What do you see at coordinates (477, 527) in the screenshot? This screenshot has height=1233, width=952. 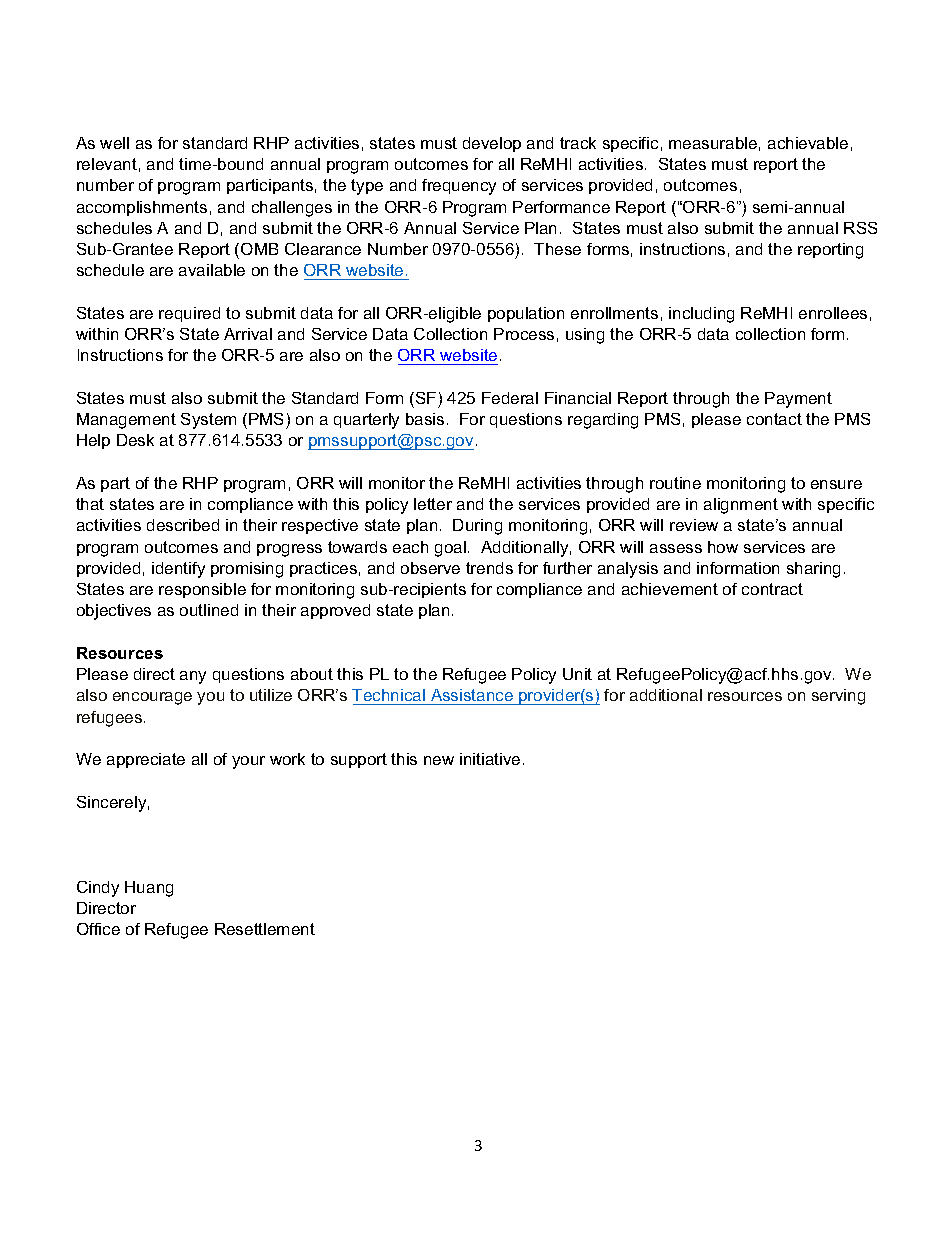 I see `During` at bounding box center [477, 527].
